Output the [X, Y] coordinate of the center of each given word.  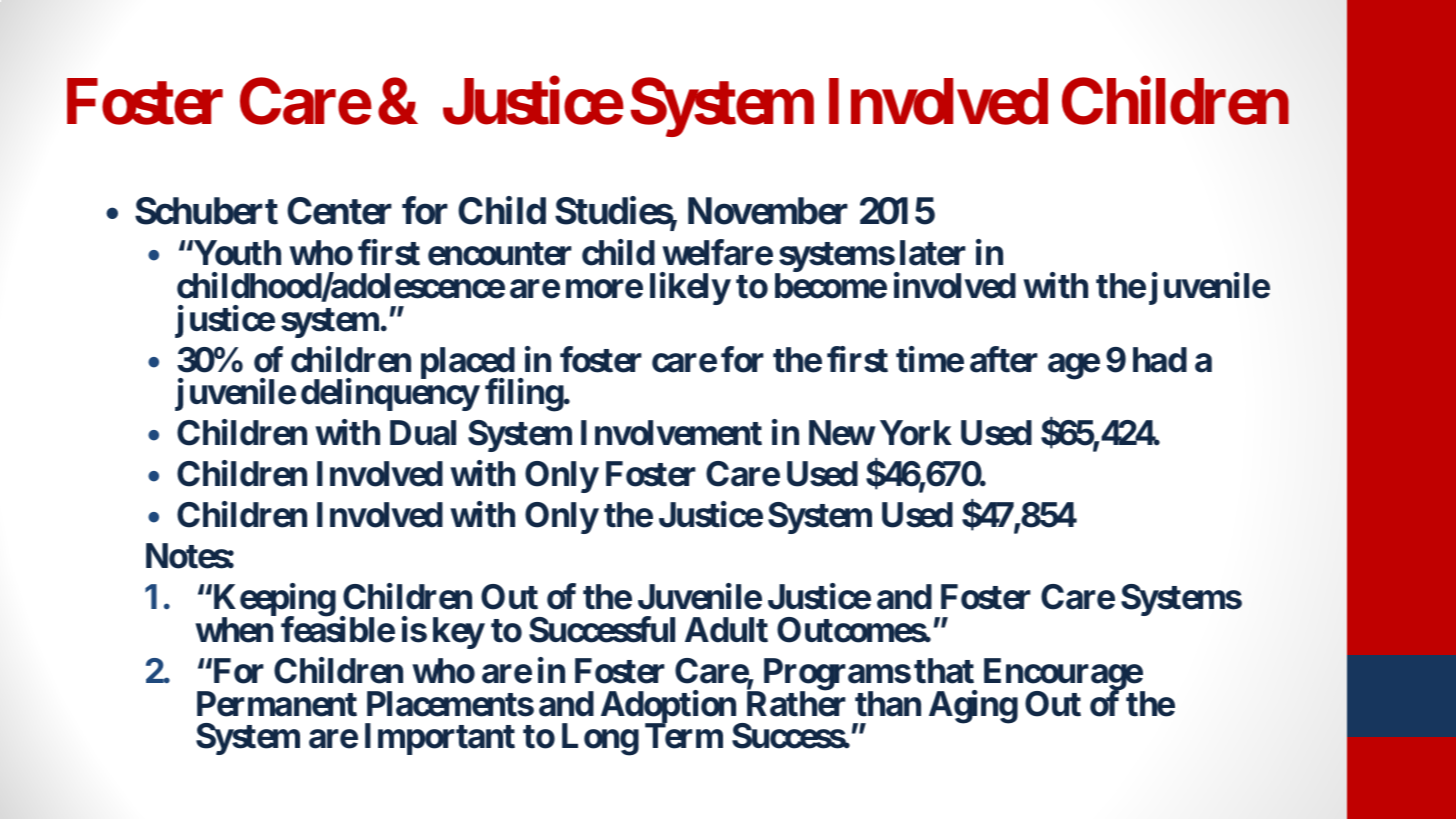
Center [339, 211]
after [1004, 359]
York [916, 433]
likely [690, 288]
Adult [726, 630]
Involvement [671, 433]
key [458, 633]
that [944, 671]
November [768, 211]
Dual [423, 433]
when [234, 630]
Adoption [670, 708]
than [888, 704]
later [933, 253]
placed [468, 364]
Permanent [277, 704]
